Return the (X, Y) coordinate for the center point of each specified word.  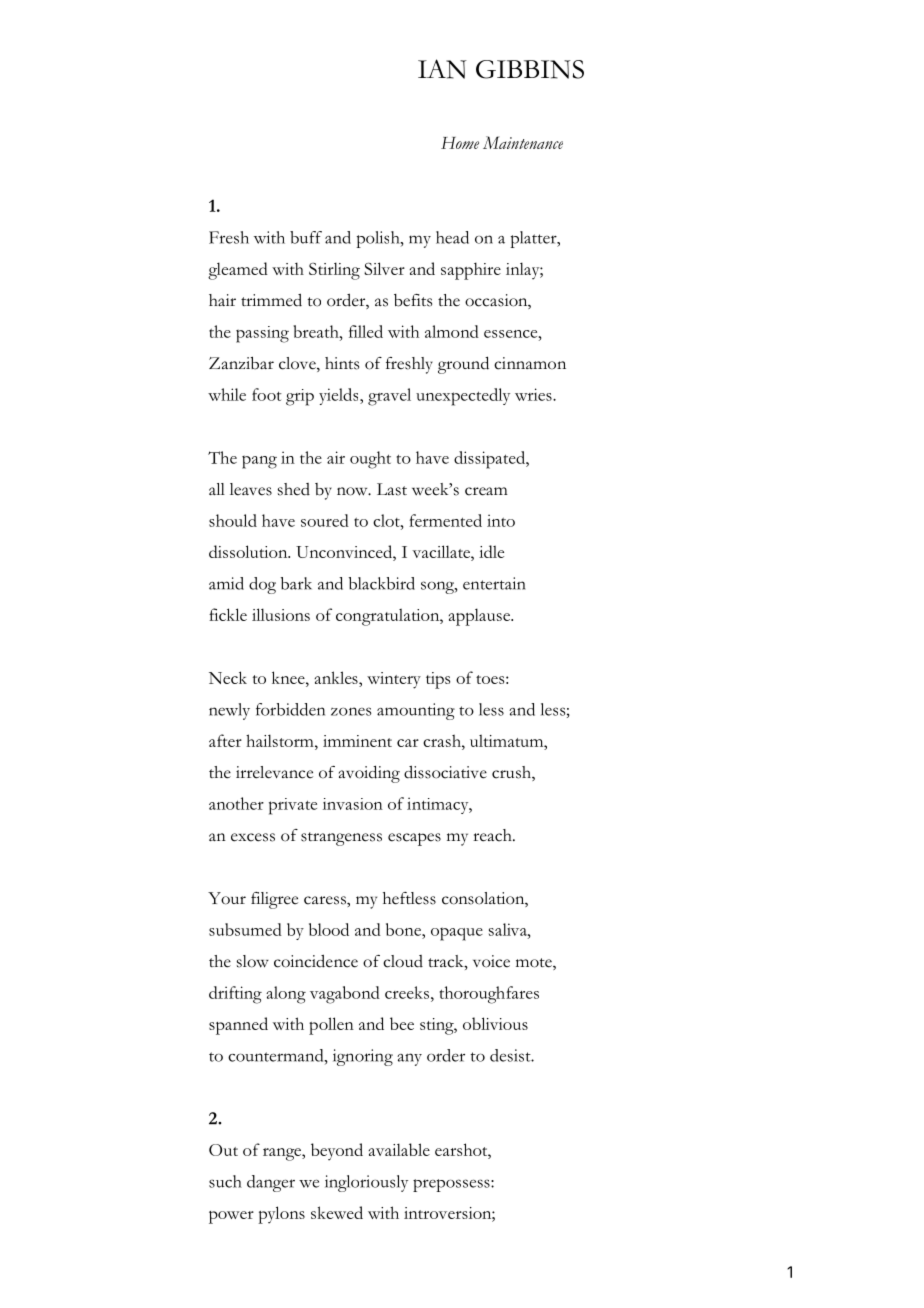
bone (404, 929)
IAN (442, 69)
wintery (394, 680)
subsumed (245, 929)
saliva (509, 929)
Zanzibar (241, 363)
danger (271, 1183)
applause (481, 617)
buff (306, 237)
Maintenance (523, 142)
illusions (281, 614)
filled (366, 331)
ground (463, 365)
